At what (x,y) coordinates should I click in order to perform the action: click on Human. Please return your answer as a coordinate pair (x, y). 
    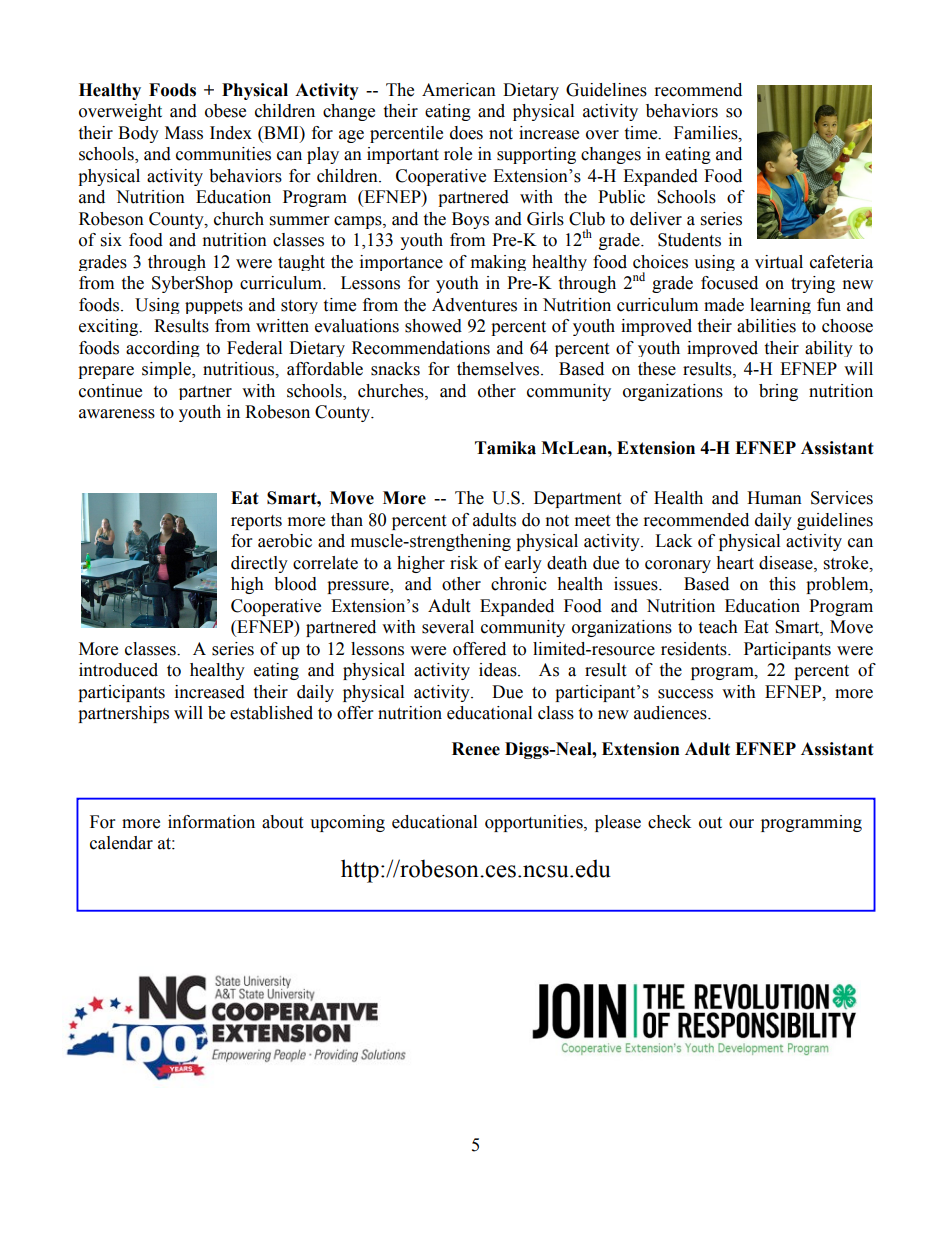
    Looking at the image, I should click on (774, 498).
